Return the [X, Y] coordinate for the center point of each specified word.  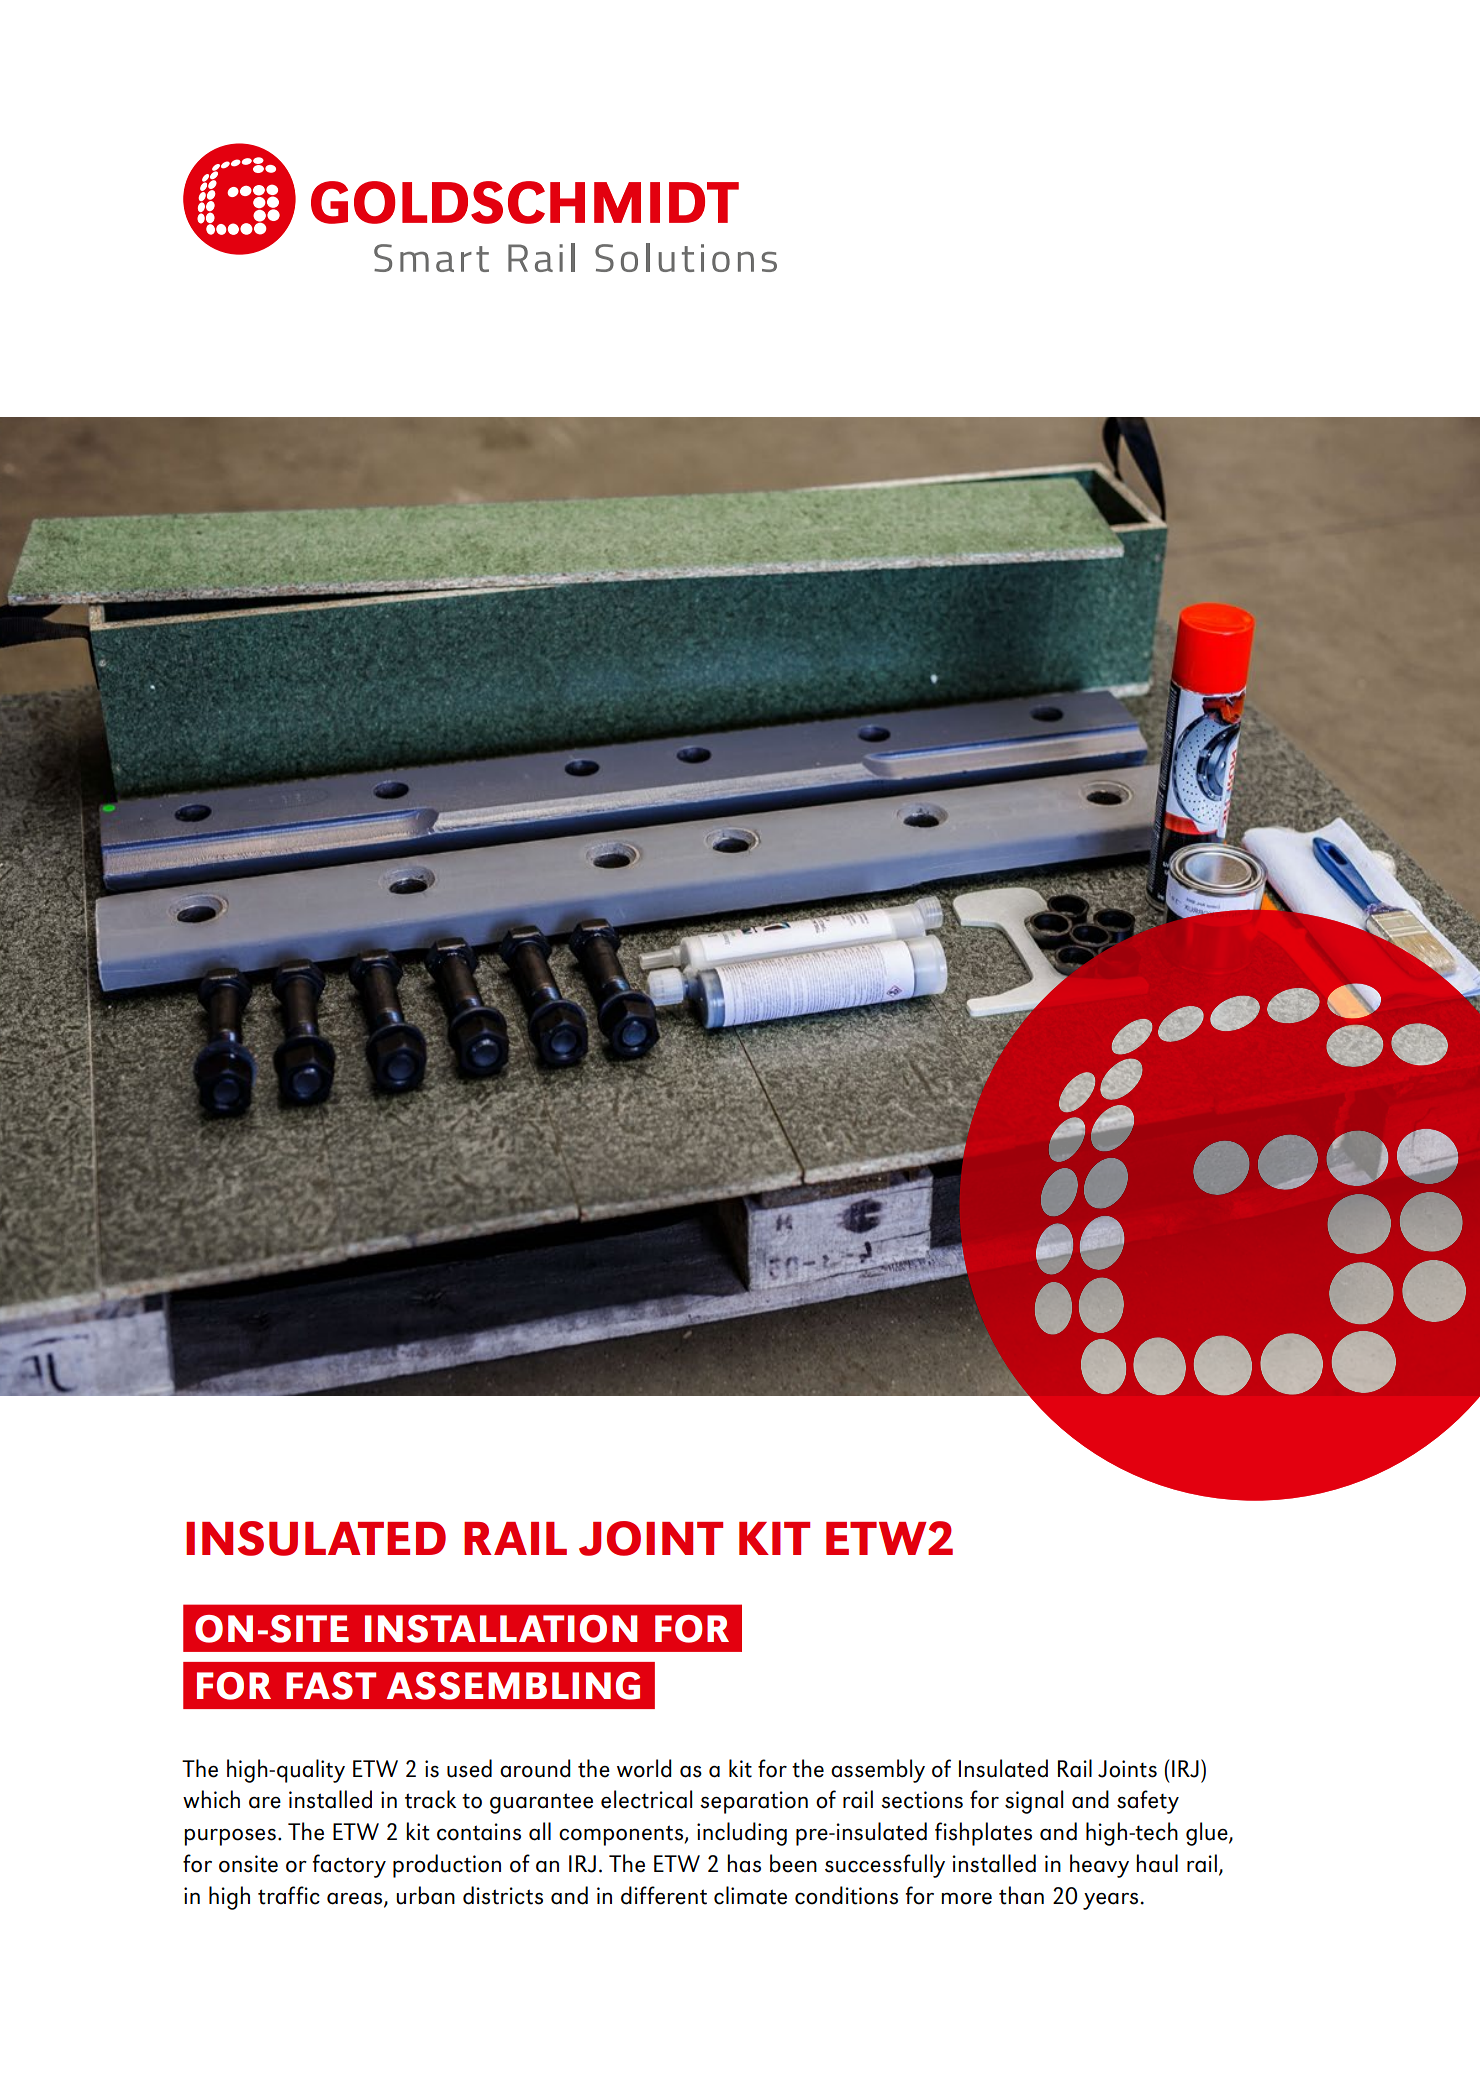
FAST [331, 1686]
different [664, 1895]
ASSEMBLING [513, 1686]
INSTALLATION [501, 1629]
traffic [289, 1895]
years [1110, 1901]
